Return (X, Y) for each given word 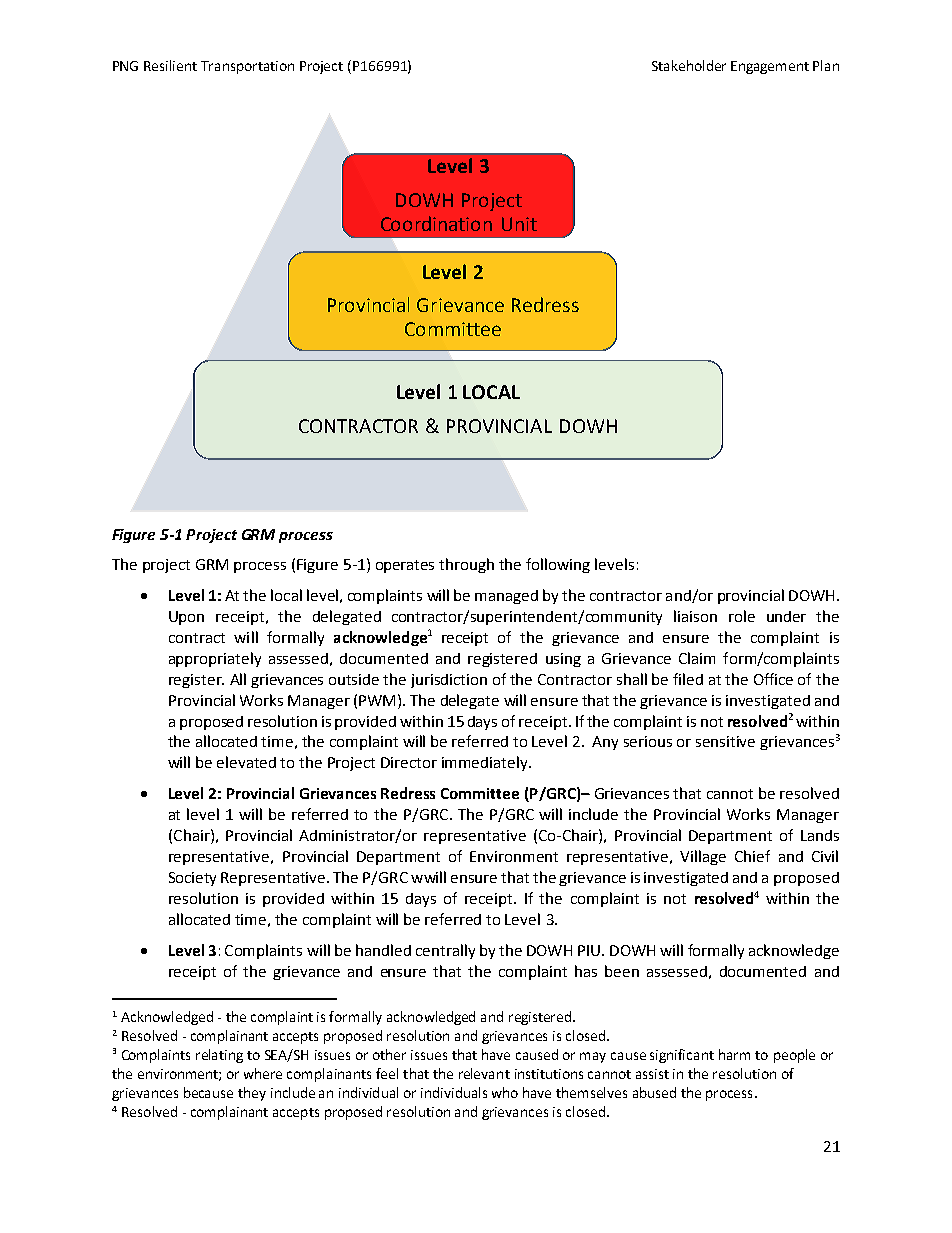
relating (219, 1056)
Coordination (436, 223)
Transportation (247, 67)
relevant (484, 1073)
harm (734, 1054)
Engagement (770, 67)
